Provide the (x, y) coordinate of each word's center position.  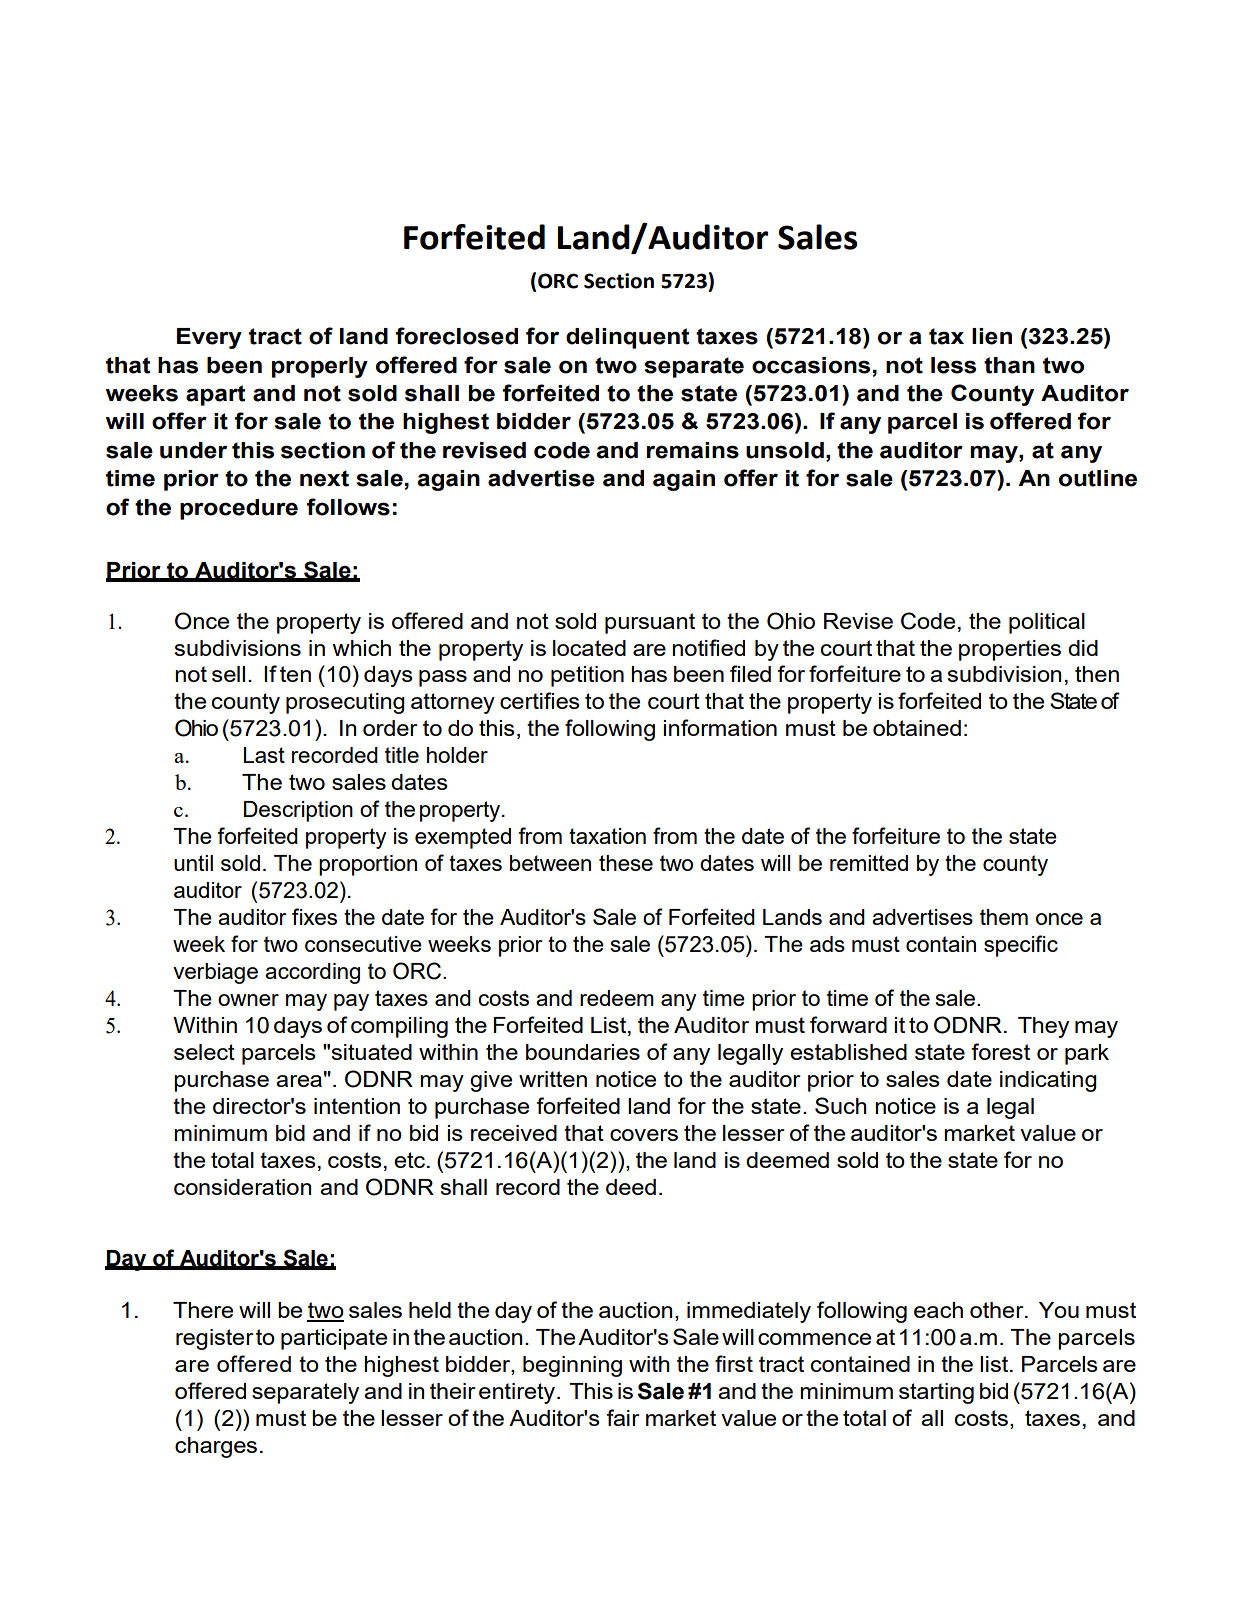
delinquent (628, 338)
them (1004, 917)
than (1009, 365)
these (626, 863)
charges (216, 1447)
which (361, 648)
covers (644, 1135)
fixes (314, 916)
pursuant (650, 623)
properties (1010, 650)
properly (320, 367)
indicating (1048, 1081)
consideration (242, 1187)
